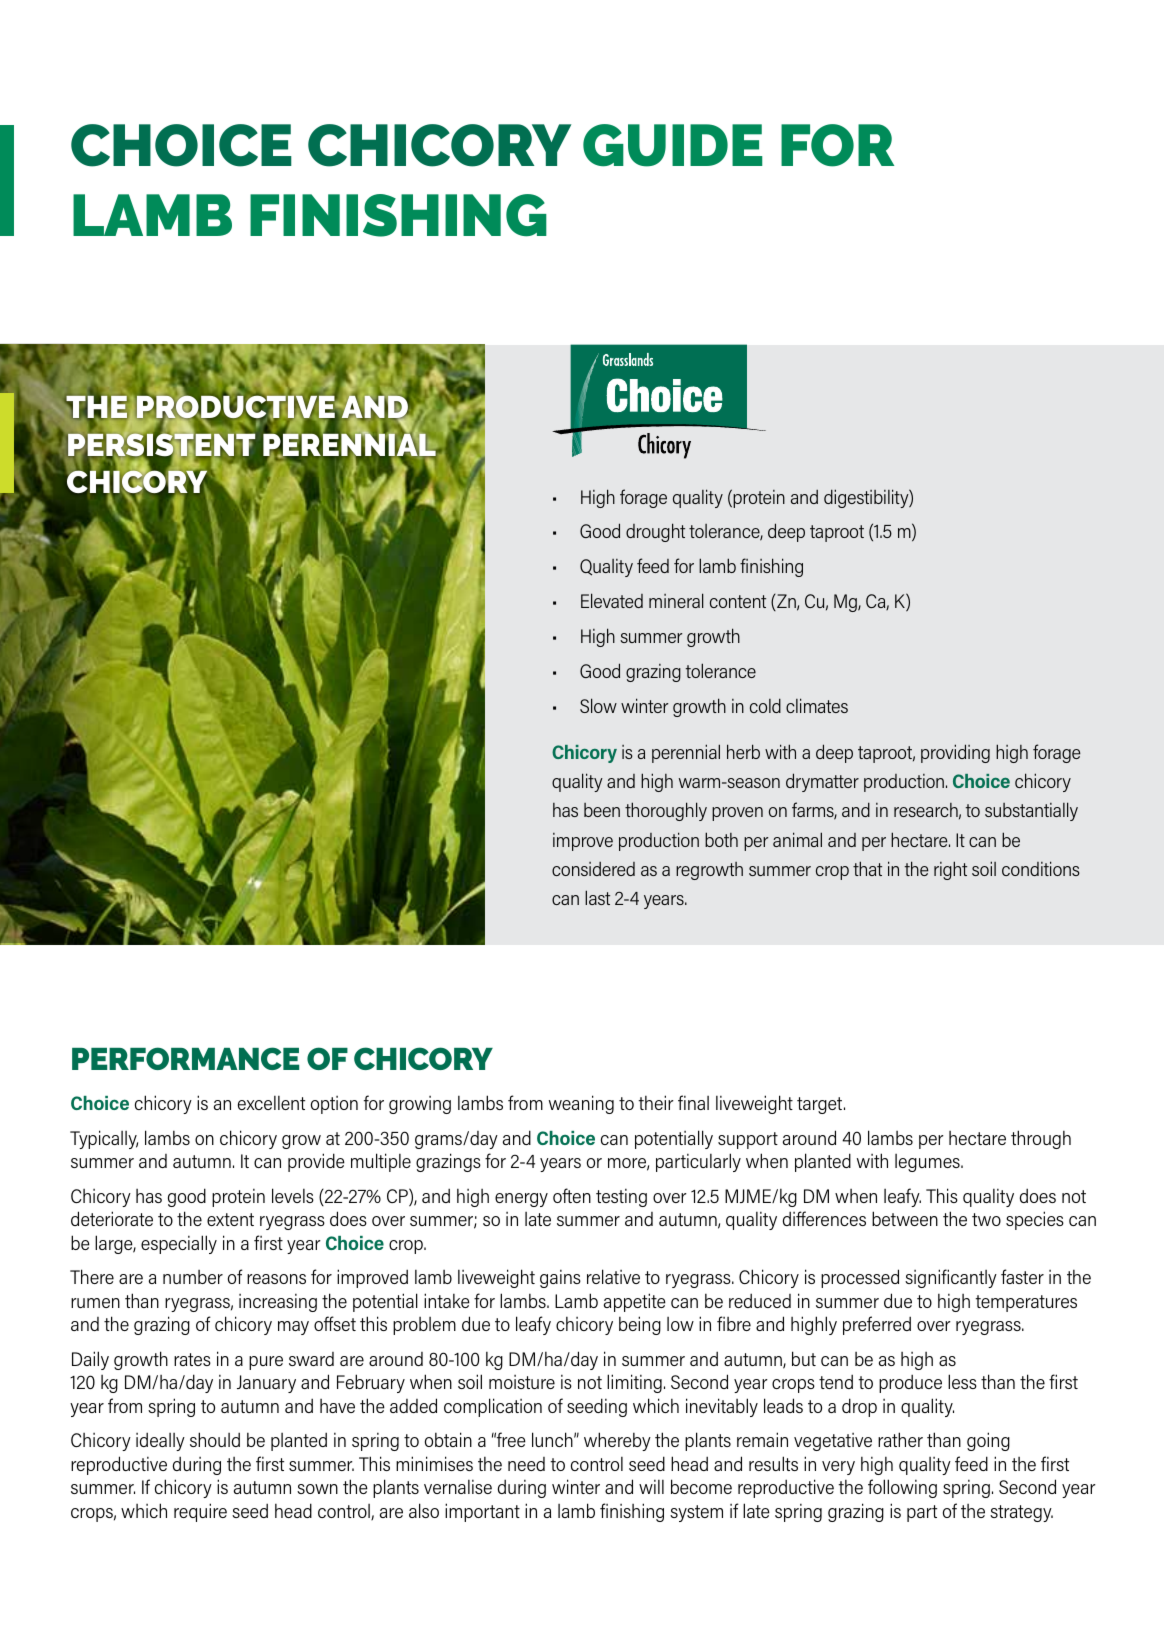 This document has width=1164, height=1646. Describe the element at coordinates (597, 897) in the document. I see `last` at that location.
